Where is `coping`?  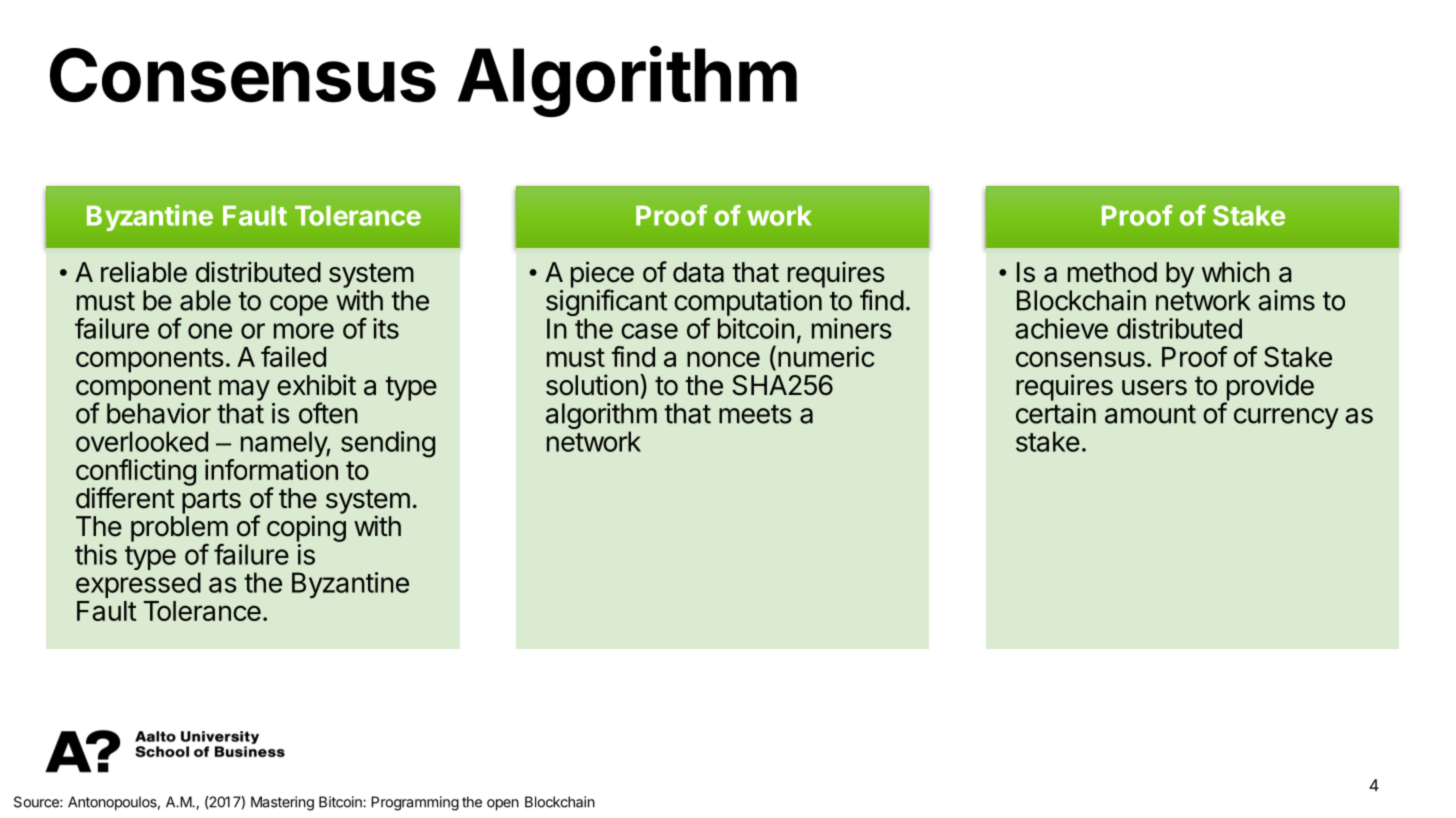
coping is located at coordinates (306, 530).
